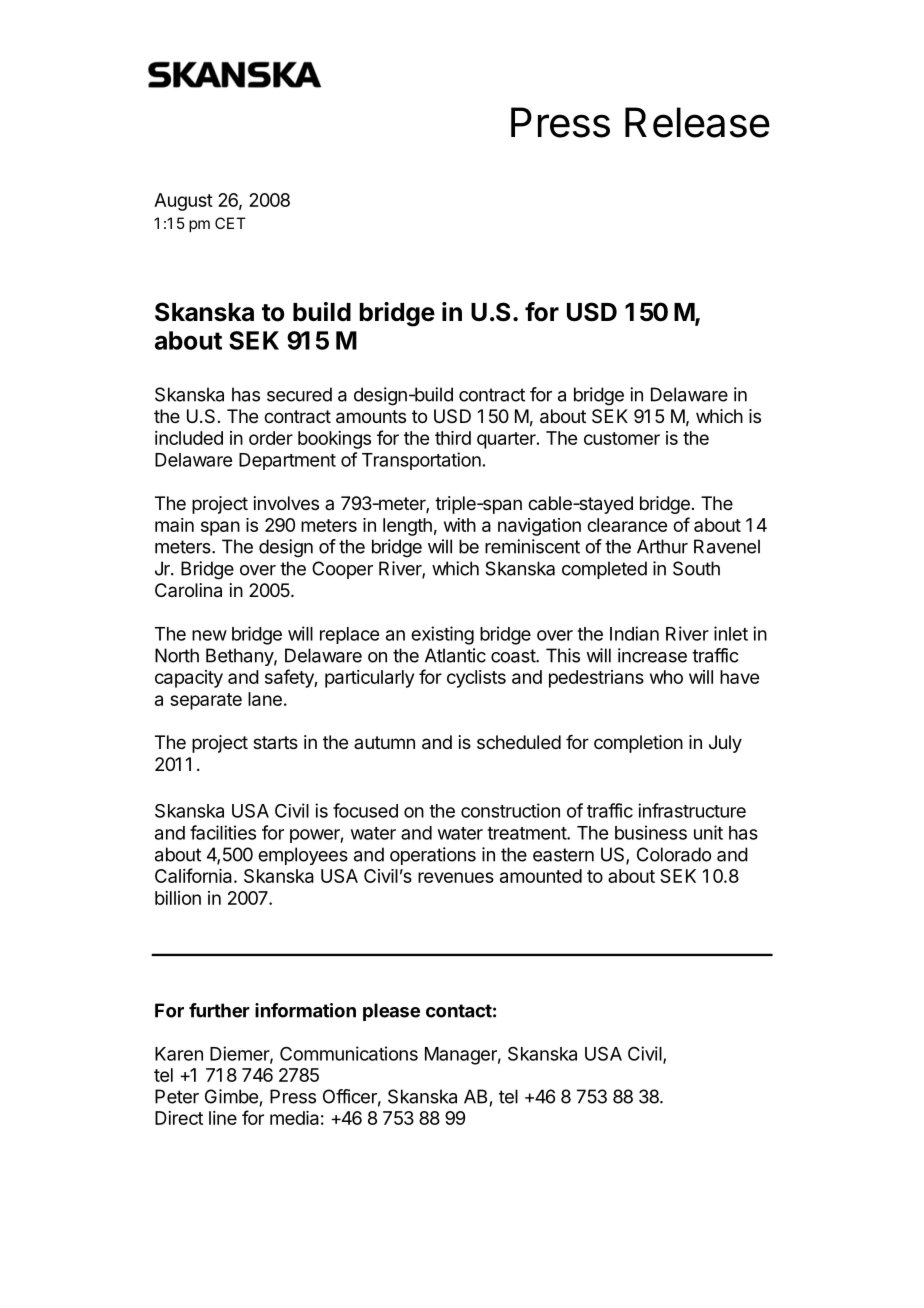 The image size is (924, 1308). I want to click on third, so click(453, 438).
